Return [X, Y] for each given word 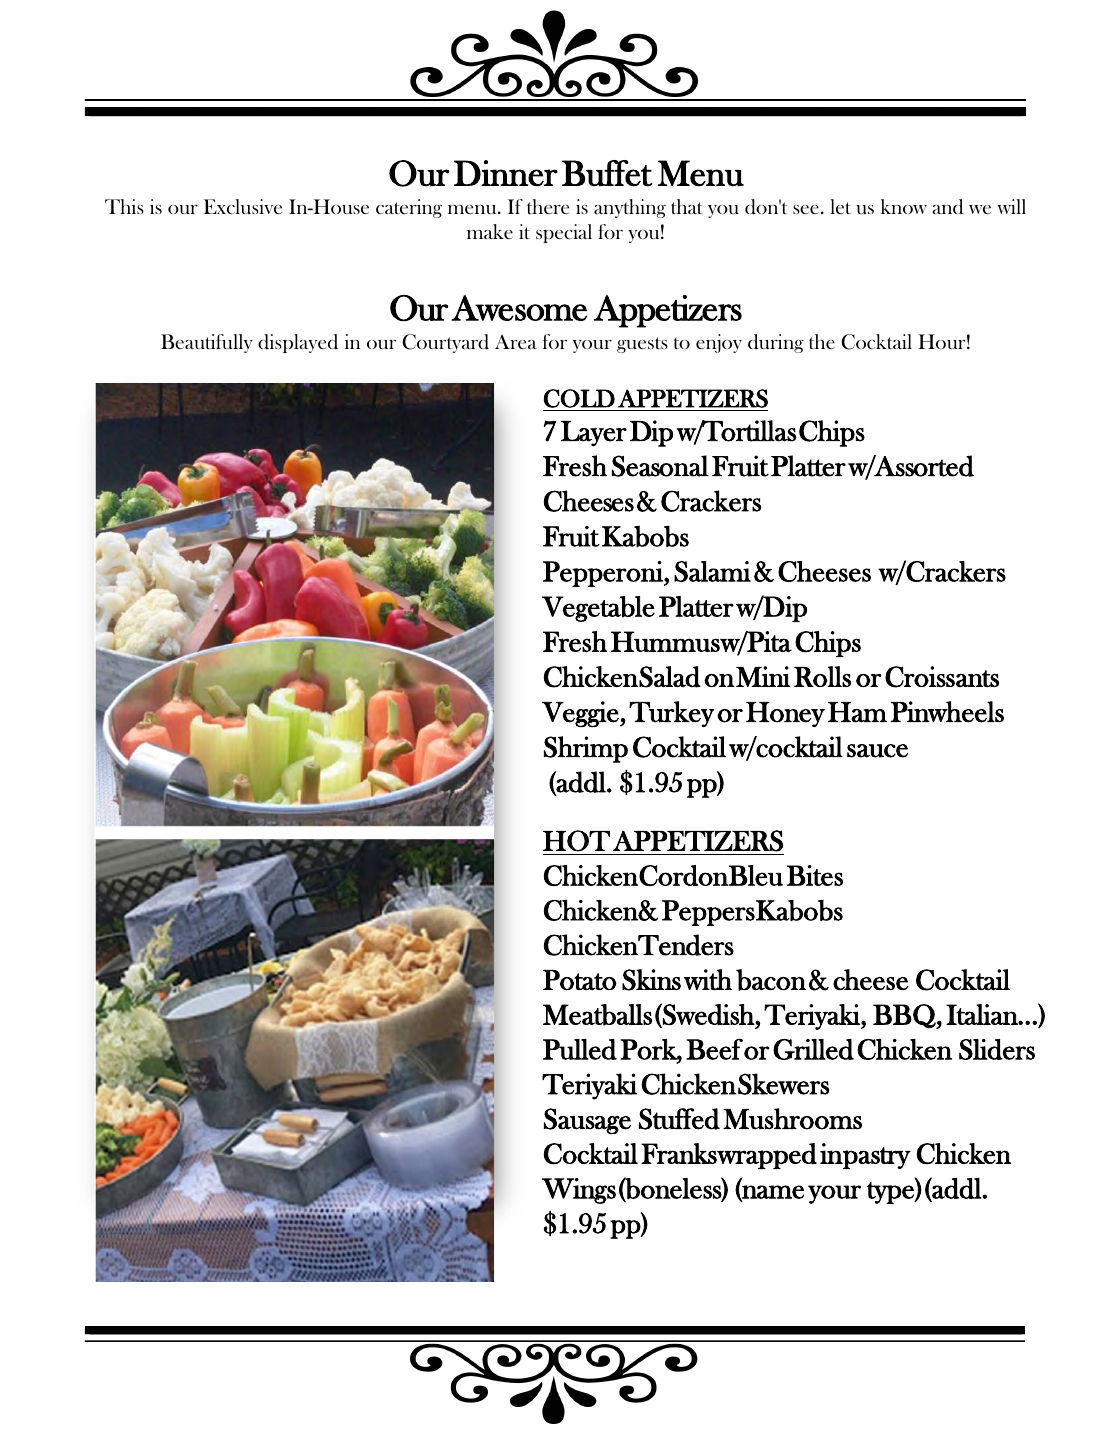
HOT [576, 841]
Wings [579, 1191]
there [548, 206]
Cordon [684, 875]
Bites [815, 875]
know [904, 206]
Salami [712, 571]
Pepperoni [604, 574]
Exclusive [243, 206]
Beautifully [207, 343]
